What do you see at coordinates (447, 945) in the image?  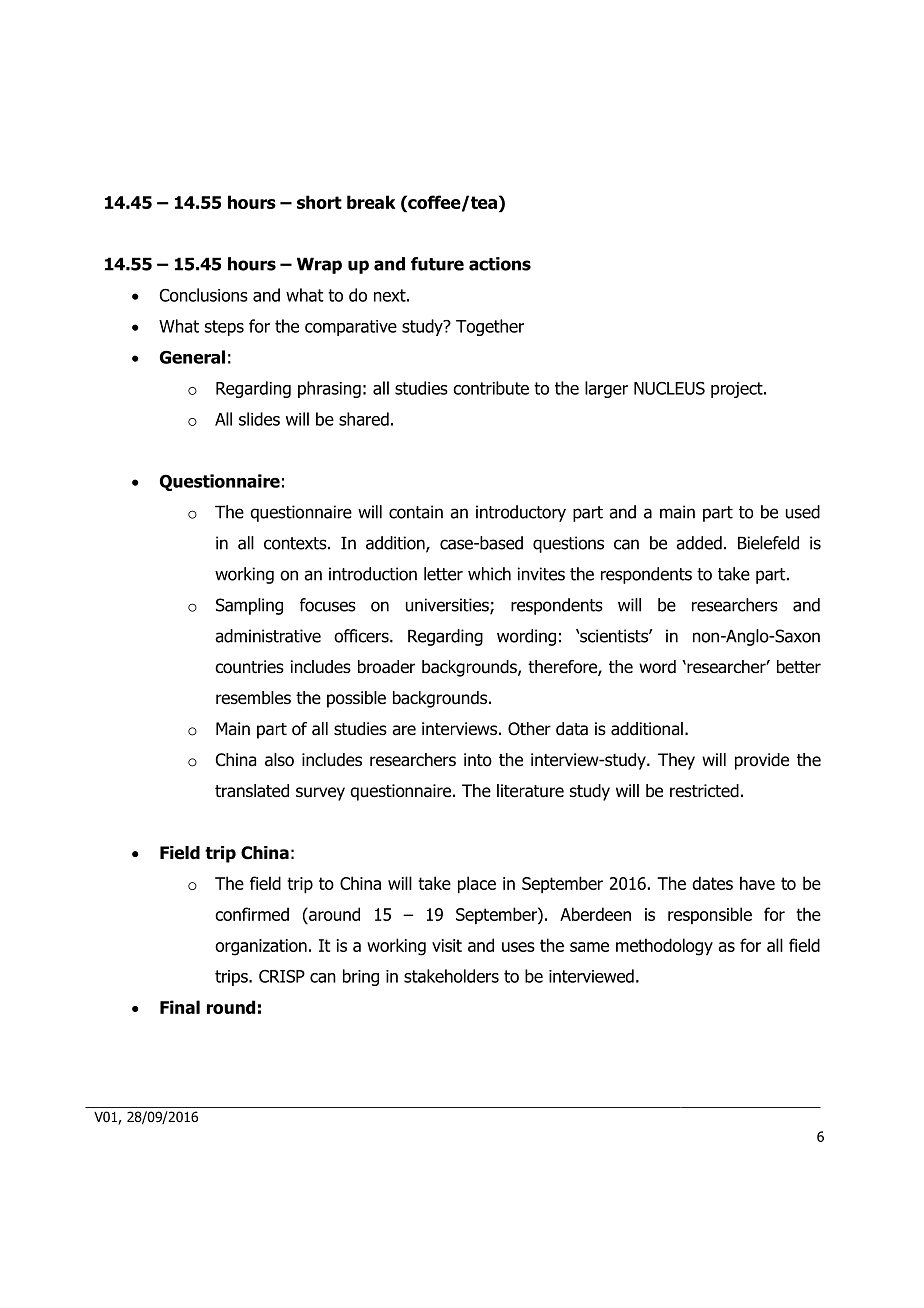 I see `visit` at bounding box center [447, 945].
